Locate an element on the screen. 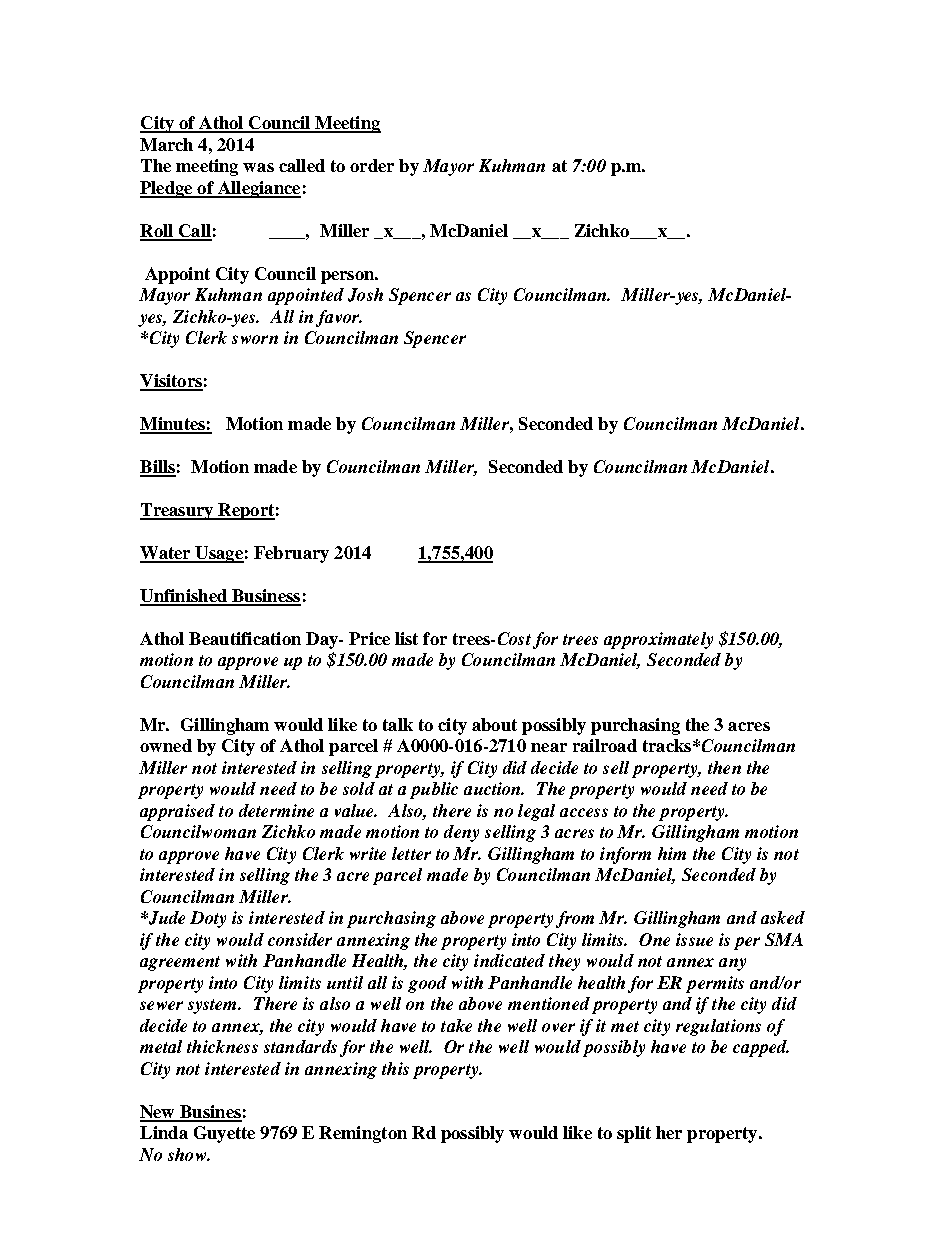  Treasury is located at coordinates (178, 511).
